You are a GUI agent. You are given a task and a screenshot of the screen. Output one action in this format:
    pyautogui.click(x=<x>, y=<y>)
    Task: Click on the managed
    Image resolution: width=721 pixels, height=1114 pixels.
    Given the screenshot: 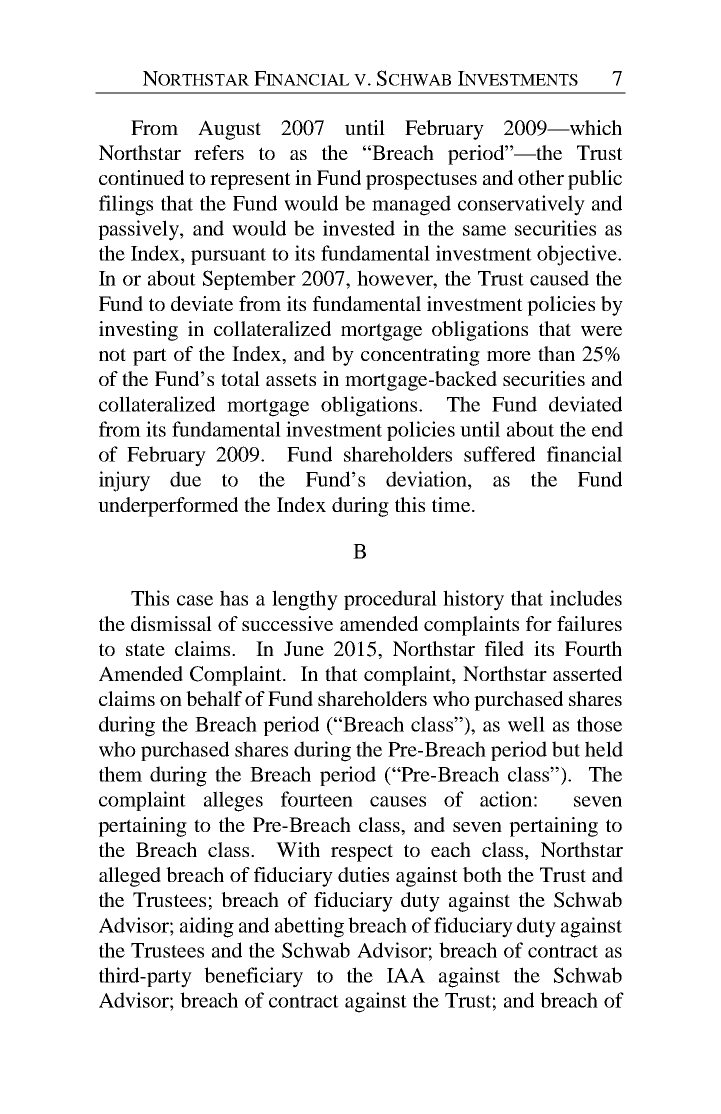 What is the action you would take?
    pyautogui.click(x=411, y=205)
